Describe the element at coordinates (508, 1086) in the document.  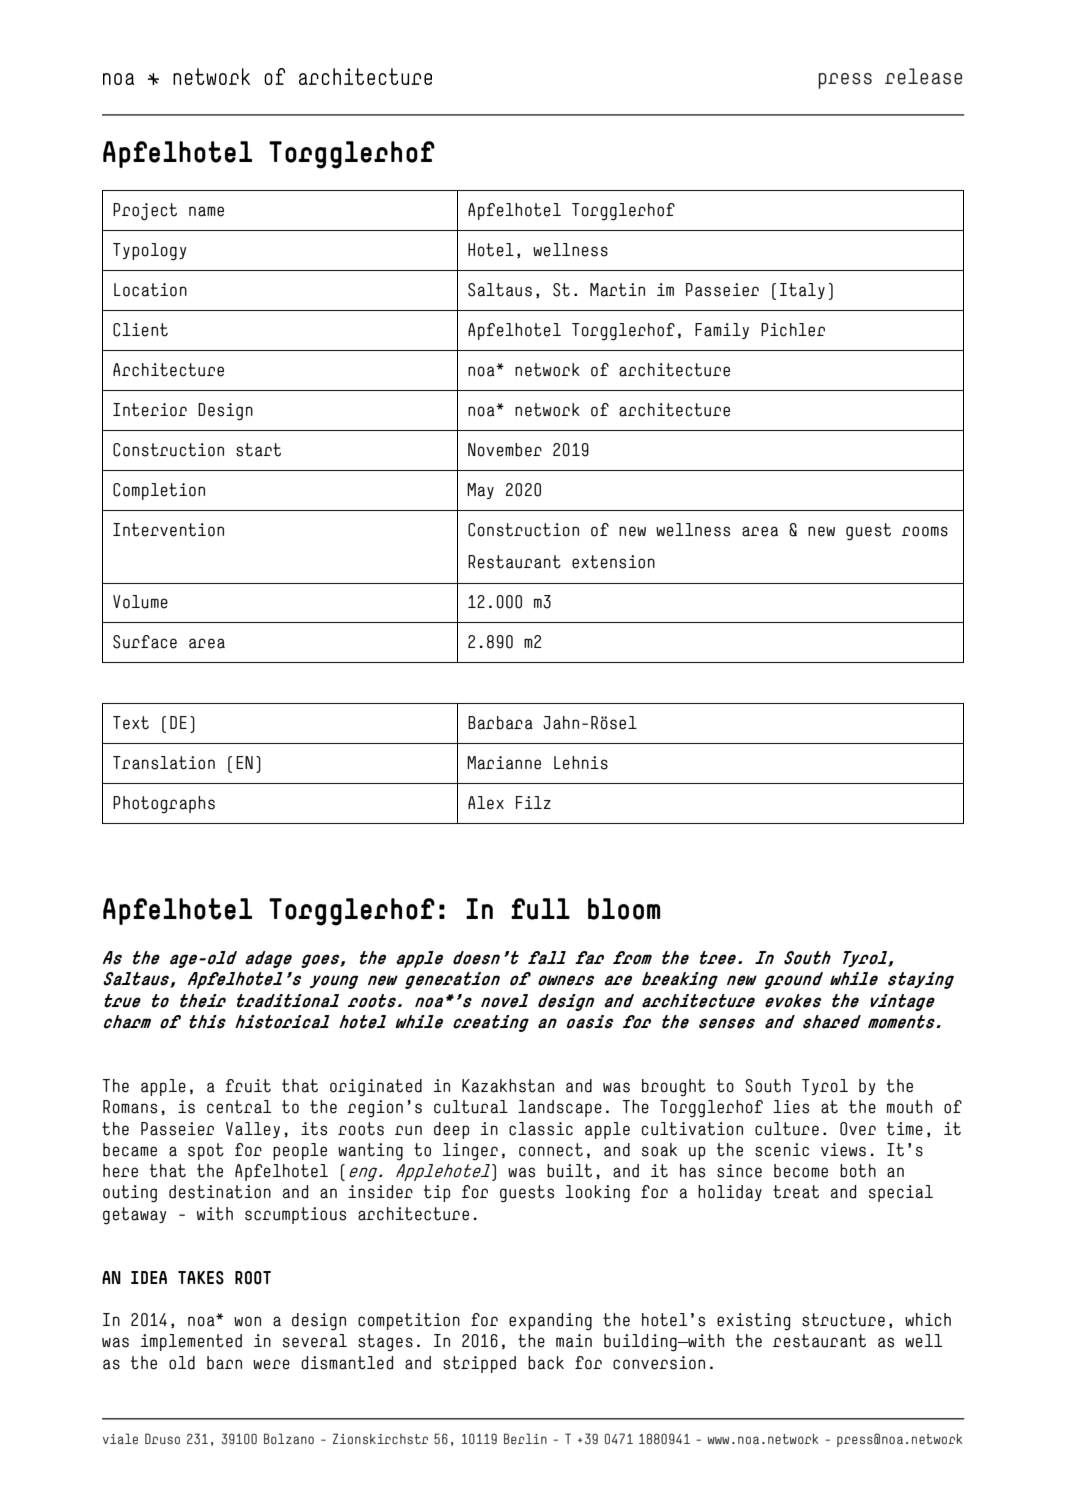
I see `Kazakhstan` at that location.
